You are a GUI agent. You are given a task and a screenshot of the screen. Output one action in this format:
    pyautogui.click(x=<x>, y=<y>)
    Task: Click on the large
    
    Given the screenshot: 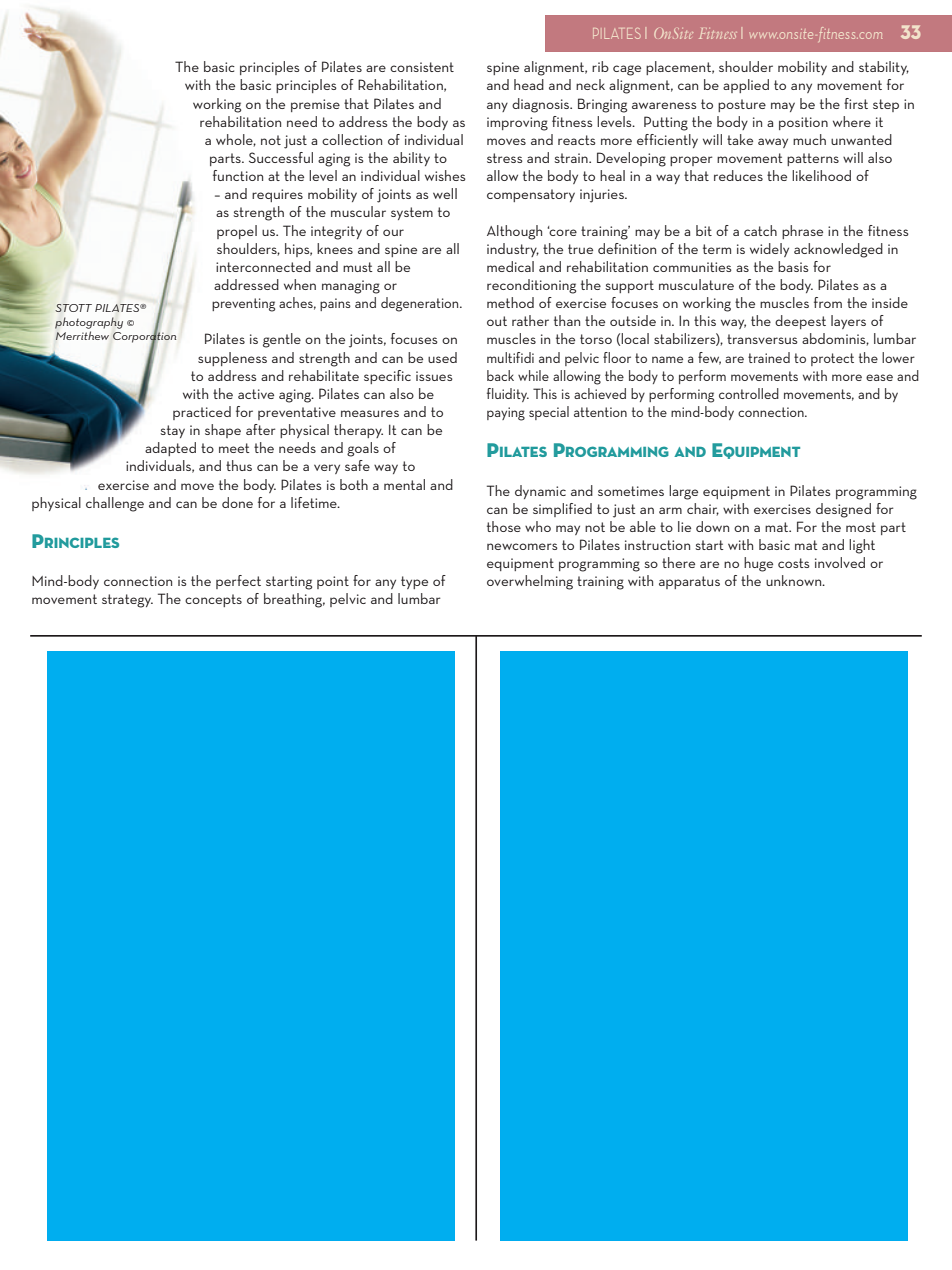 What is the action you would take?
    pyautogui.click(x=683, y=492)
